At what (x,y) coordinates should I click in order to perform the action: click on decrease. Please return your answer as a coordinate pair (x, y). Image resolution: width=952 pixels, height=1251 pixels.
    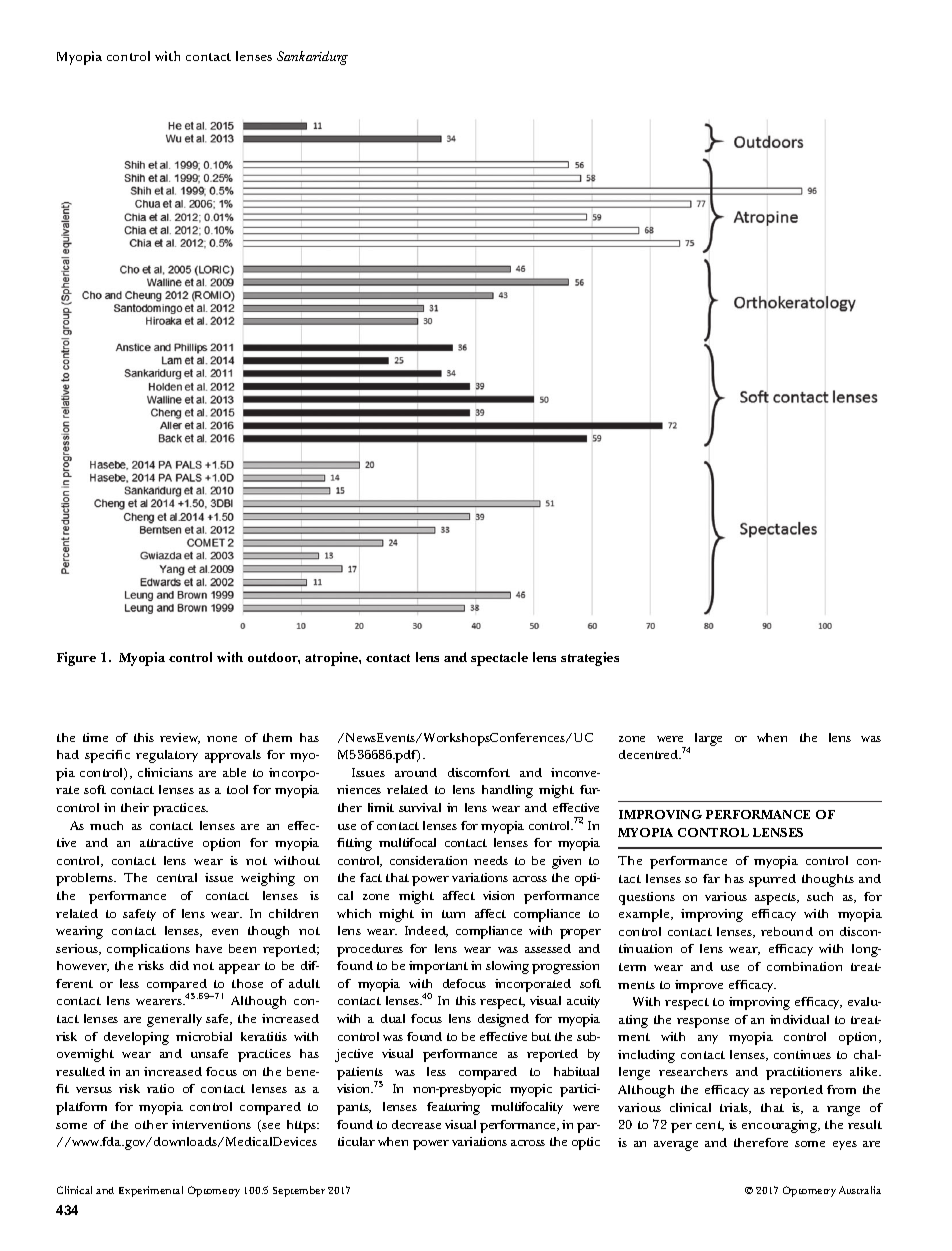
    Looking at the image, I should click on (416, 1124).
